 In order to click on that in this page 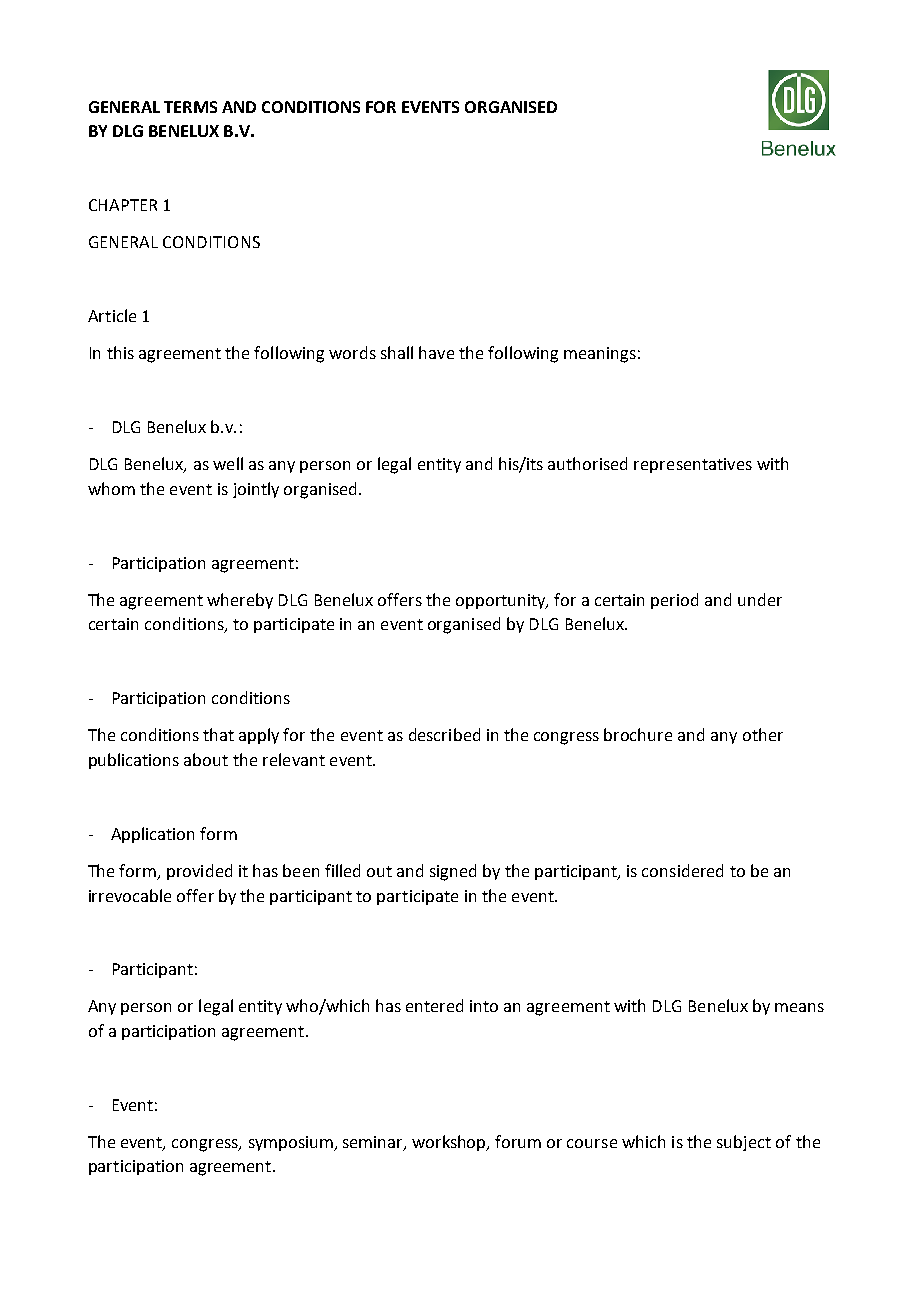, I will do `click(218, 734)`.
